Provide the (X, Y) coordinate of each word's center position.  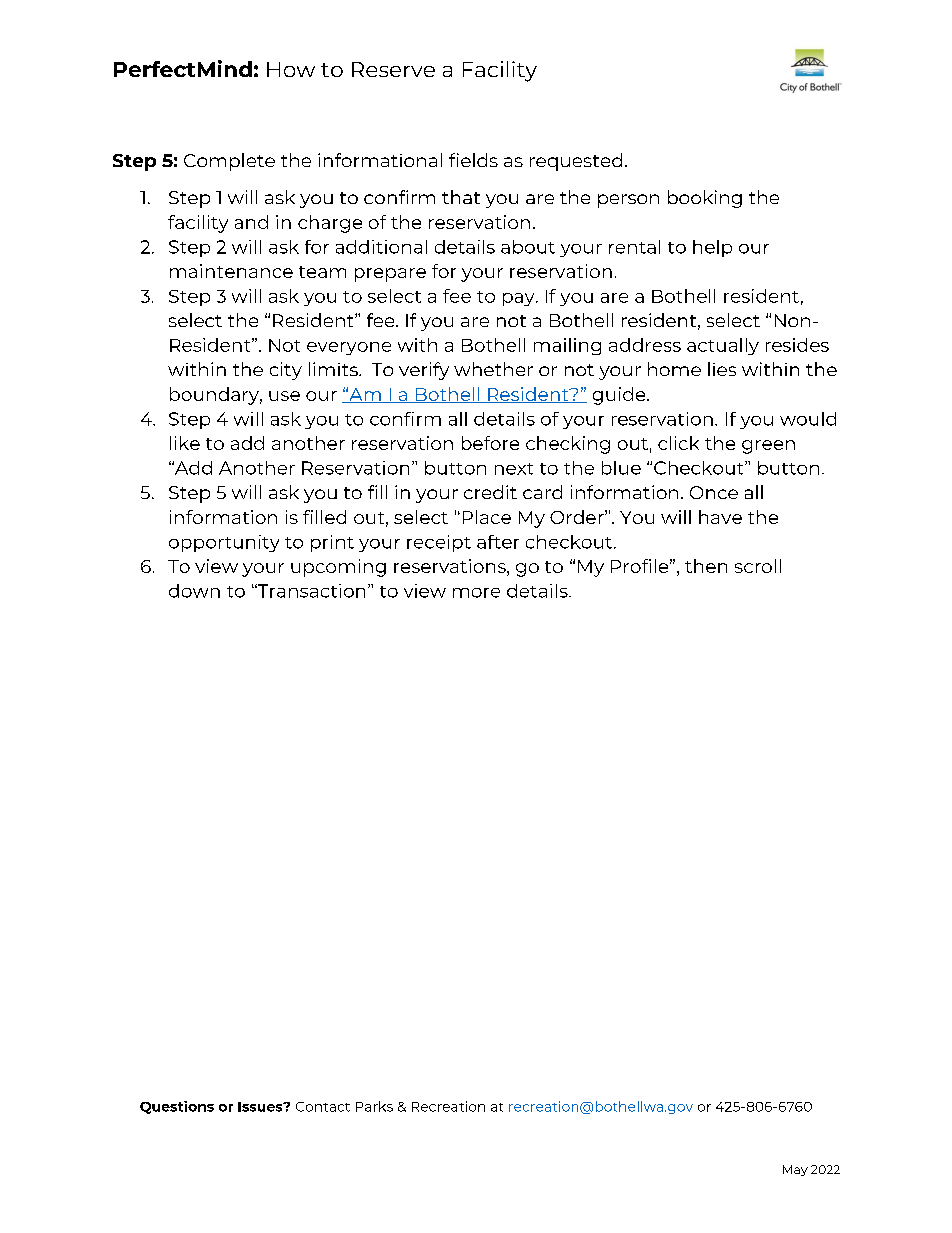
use (284, 396)
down (194, 591)
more (476, 593)
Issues (261, 1107)
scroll (758, 566)
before (490, 443)
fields (473, 160)
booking (705, 199)
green (768, 447)
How (291, 69)
